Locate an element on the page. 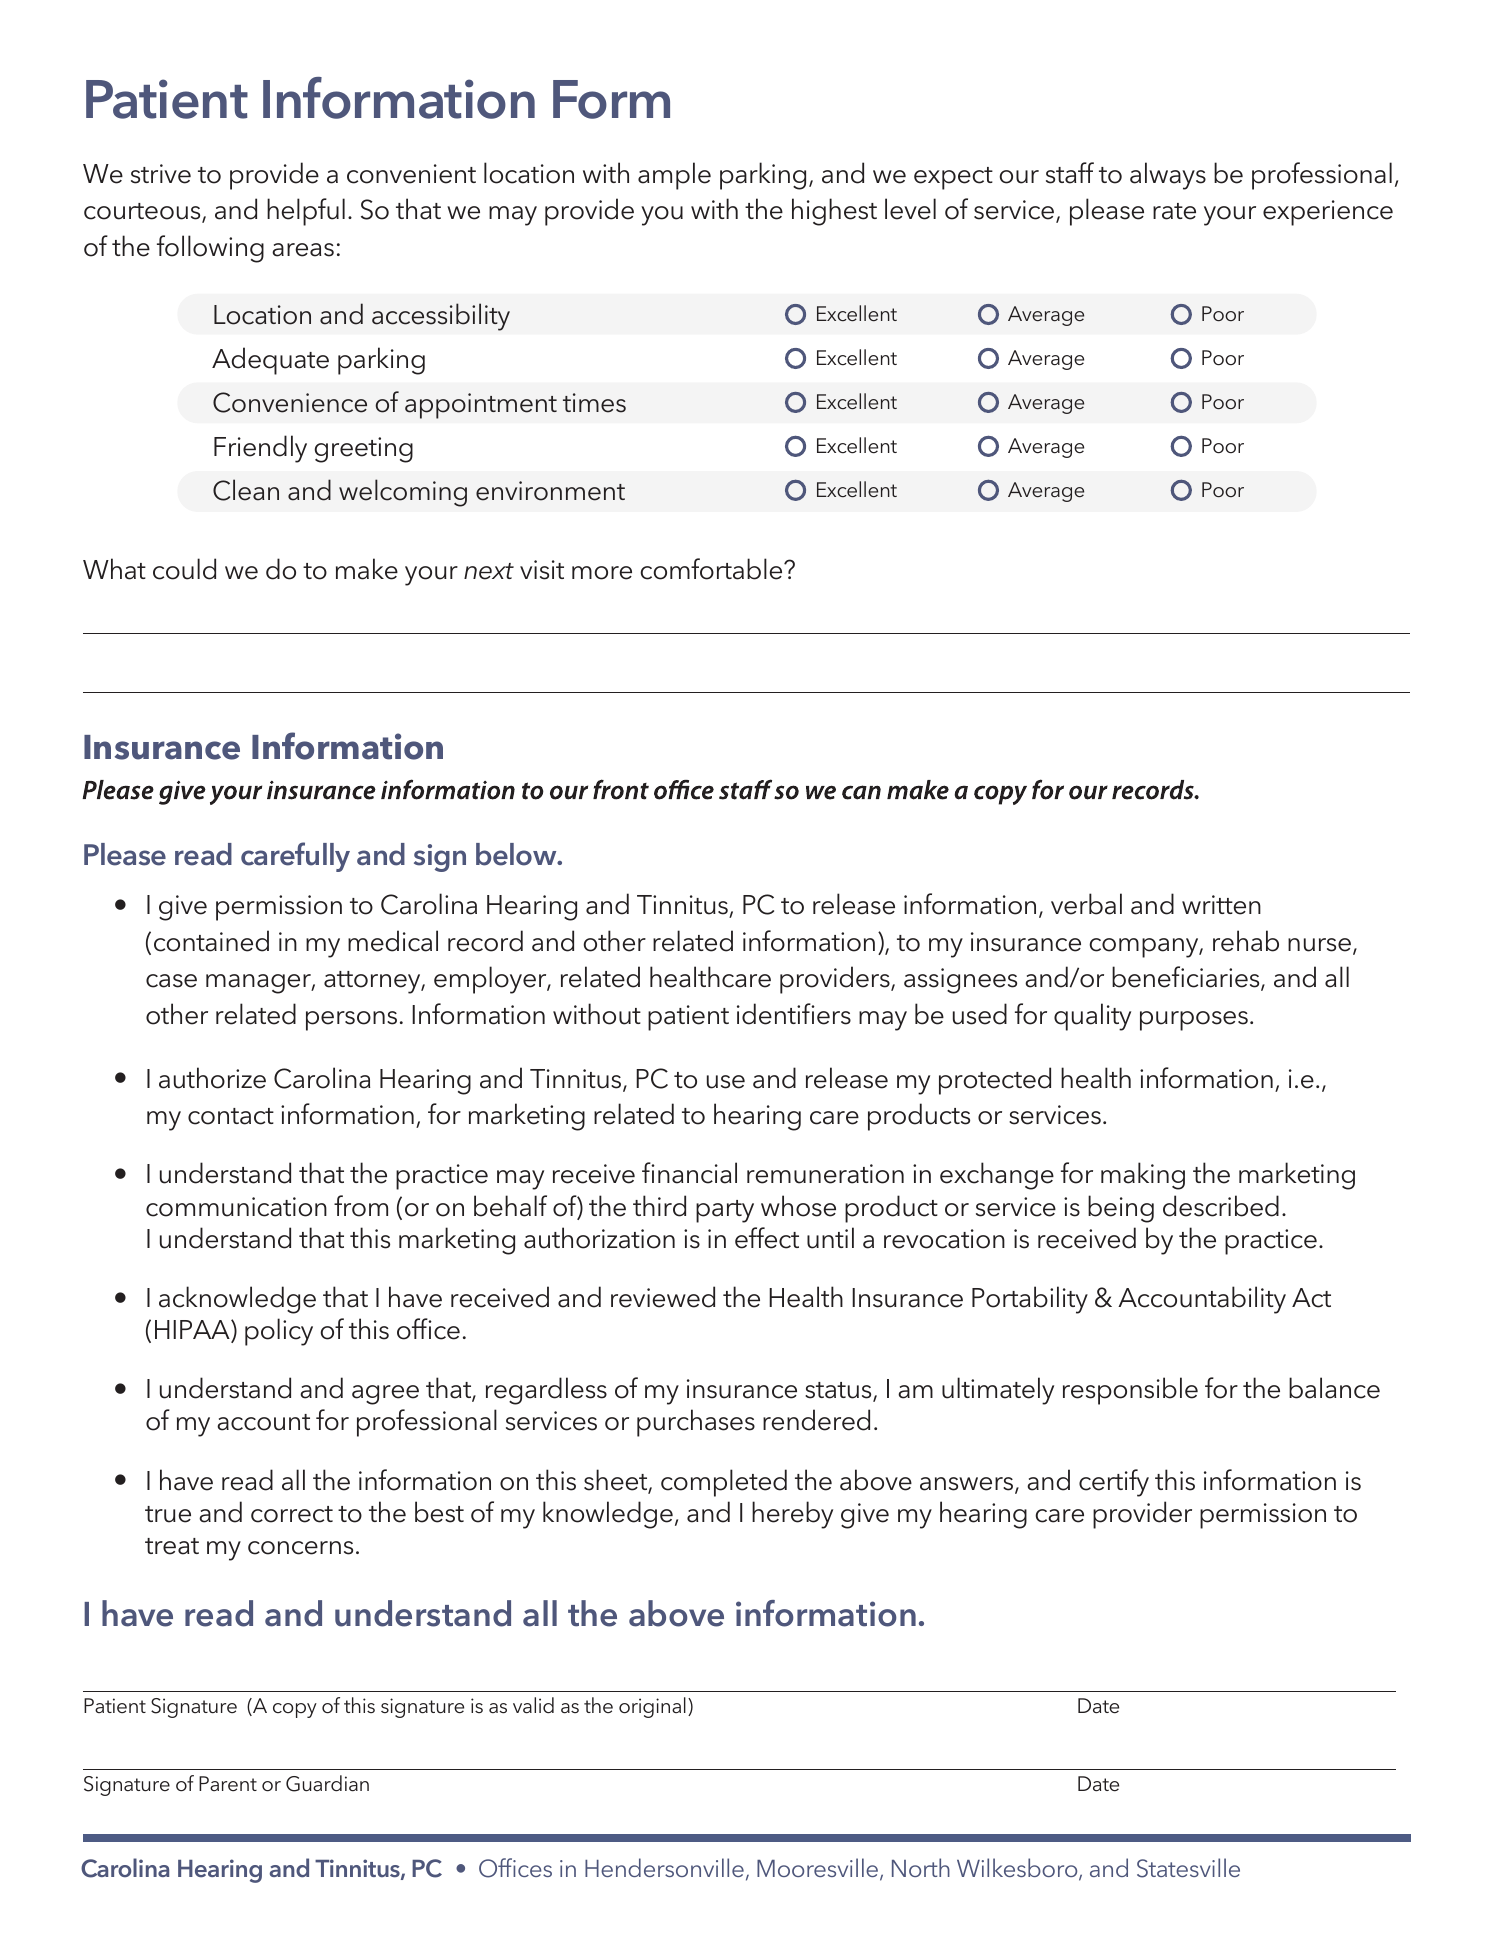  reviewed is located at coordinates (663, 1297).
